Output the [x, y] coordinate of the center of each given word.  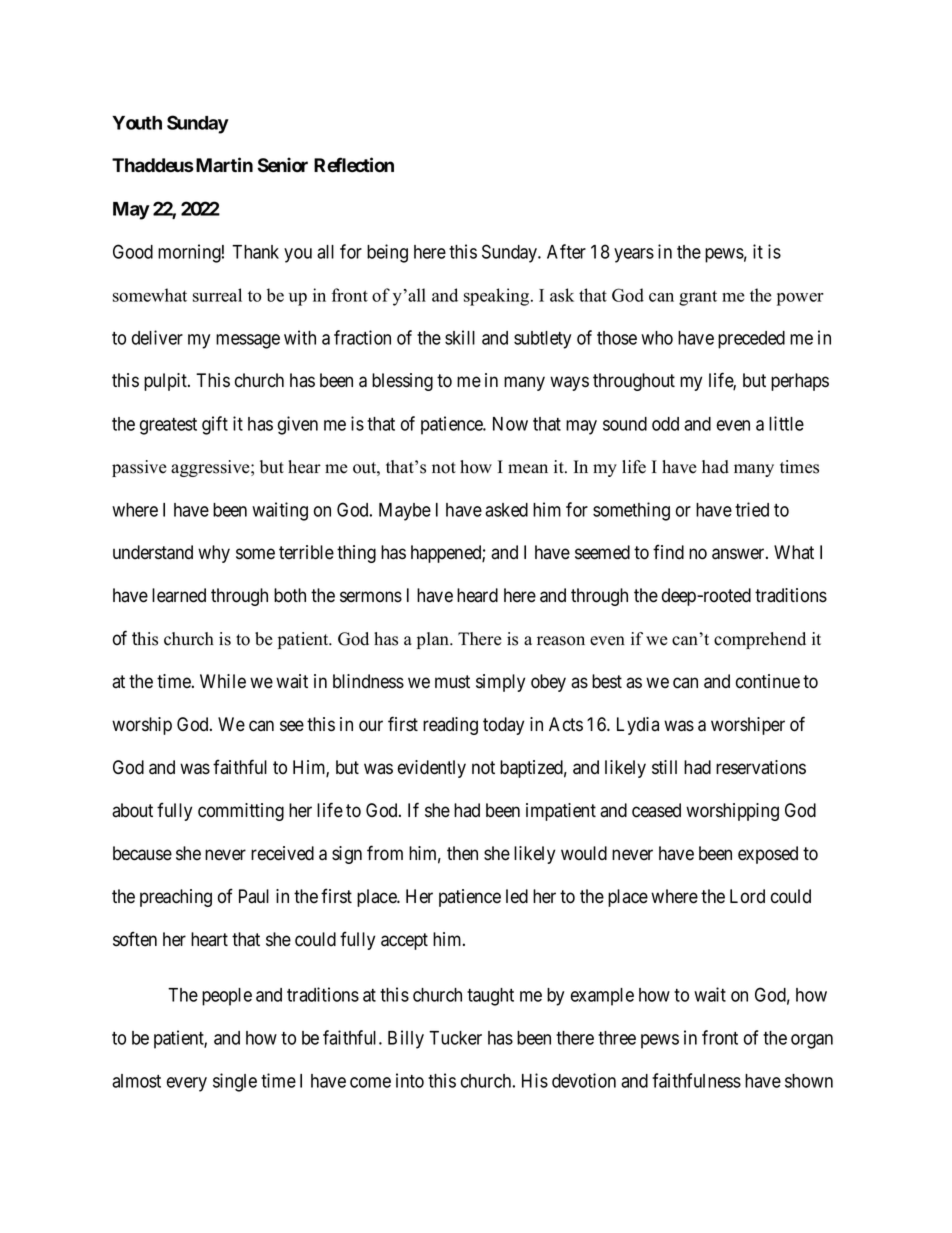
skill [460, 337]
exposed [768, 855]
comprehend [760, 640]
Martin [224, 164]
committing [241, 812]
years [634, 255]
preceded [751, 340]
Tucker [455, 1038]
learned [179, 595]
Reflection [354, 165]
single [235, 1082]
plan [434, 640]
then [462, 853]
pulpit [166, 382]
